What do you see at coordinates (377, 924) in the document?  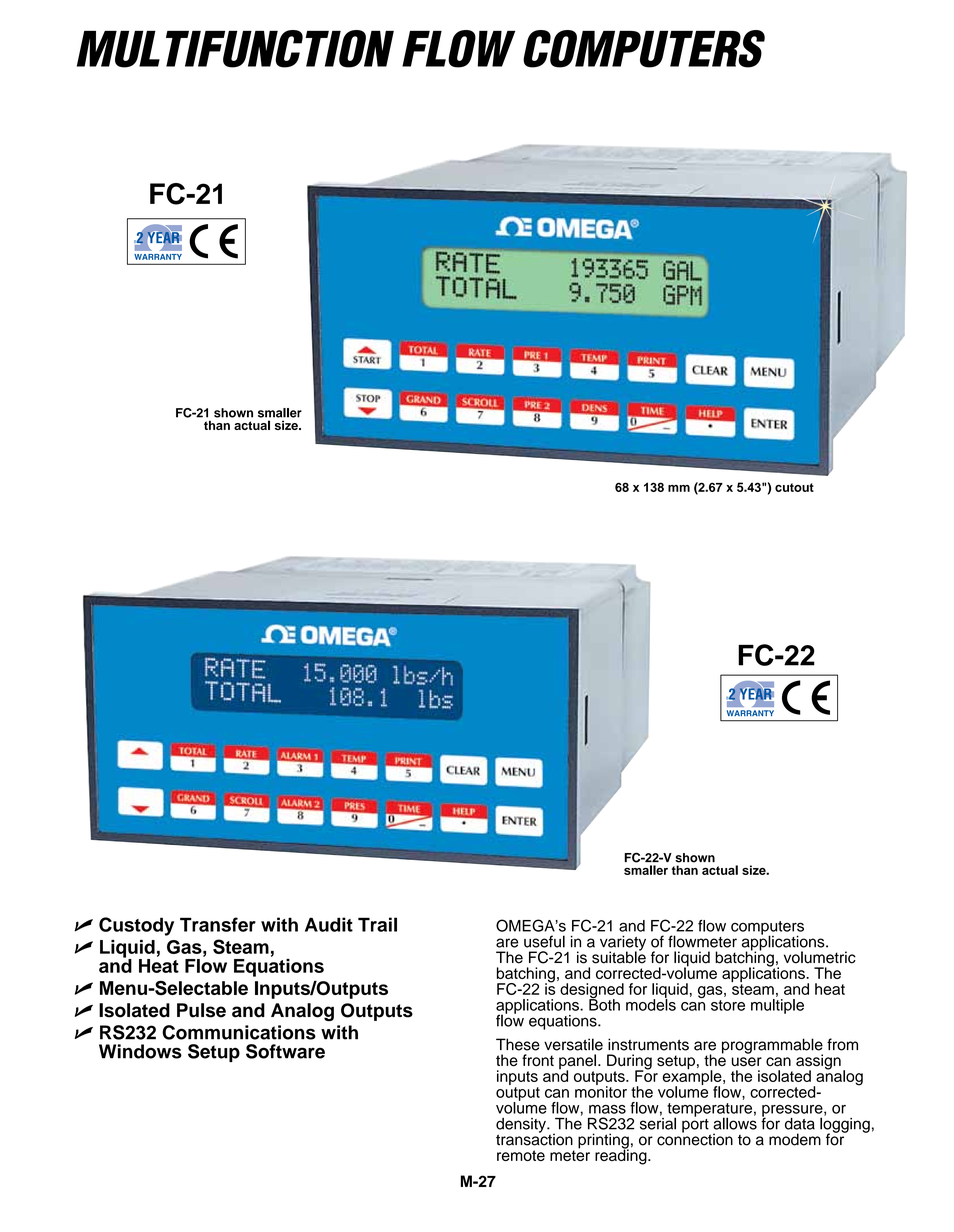 I see `Trail` at bounding box center [377, 924].
